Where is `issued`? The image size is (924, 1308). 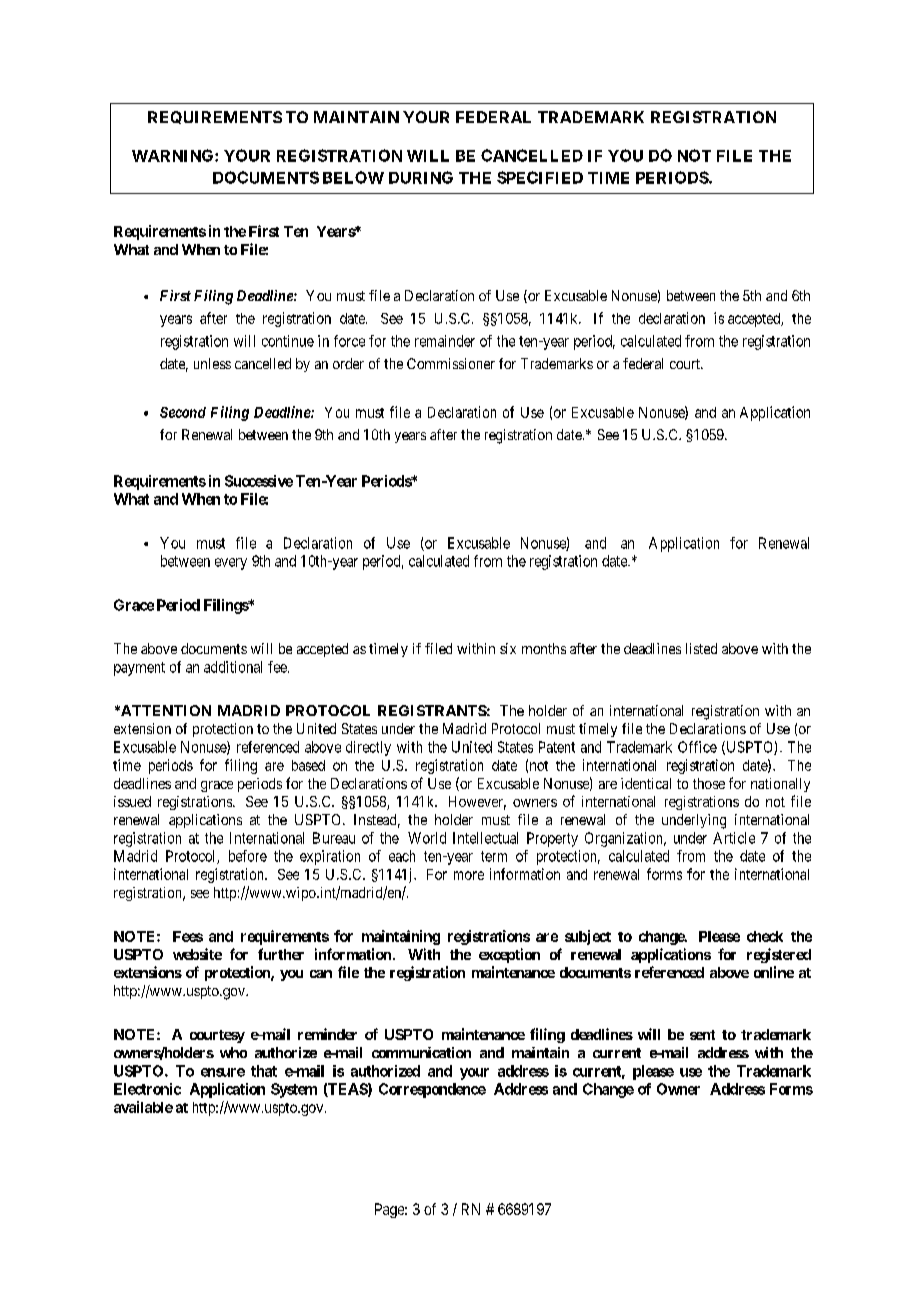 issued is located at coordinates (132, 801).
